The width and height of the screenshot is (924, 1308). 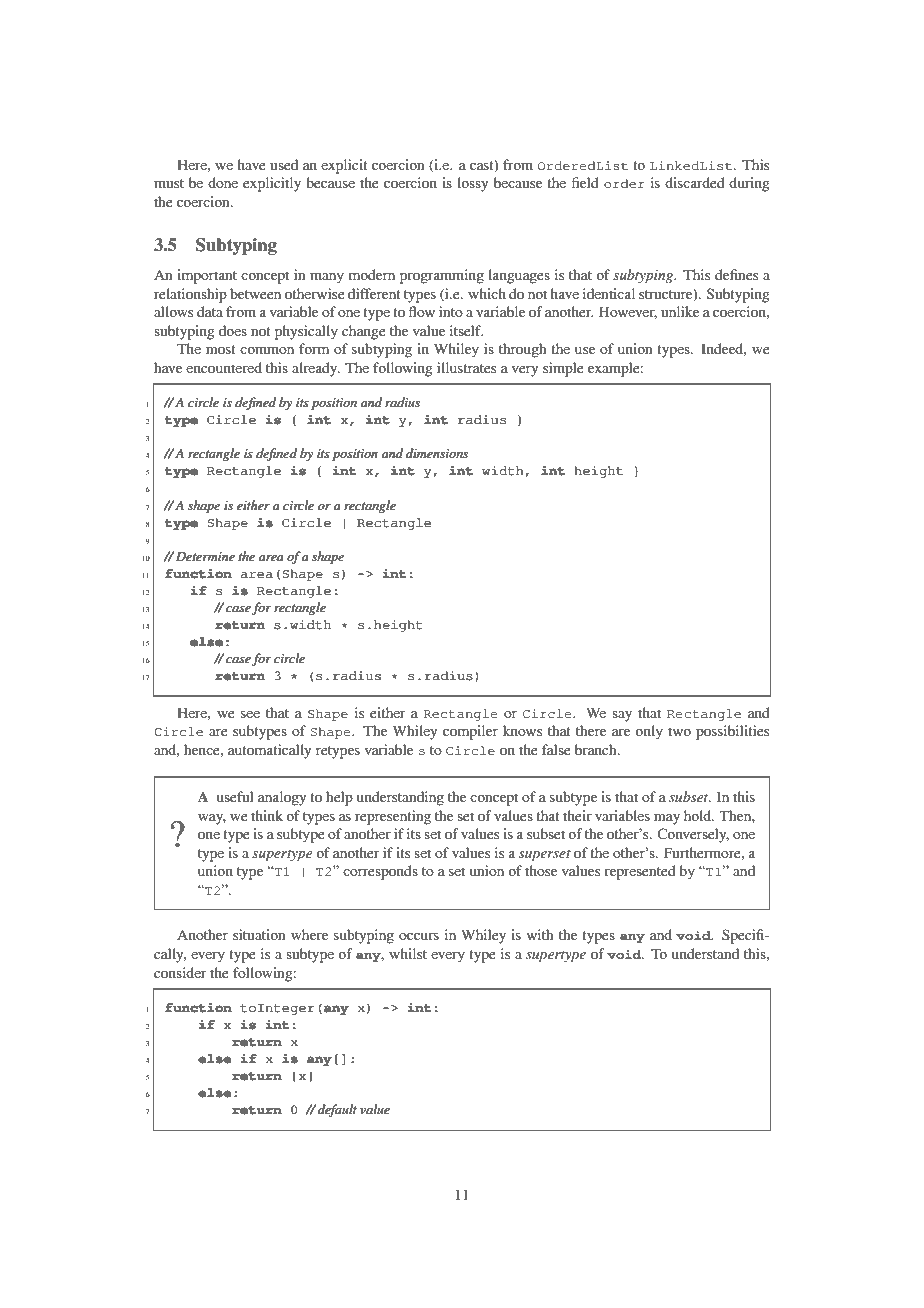 I want to click on discarded, so click(x=695, y=182).
